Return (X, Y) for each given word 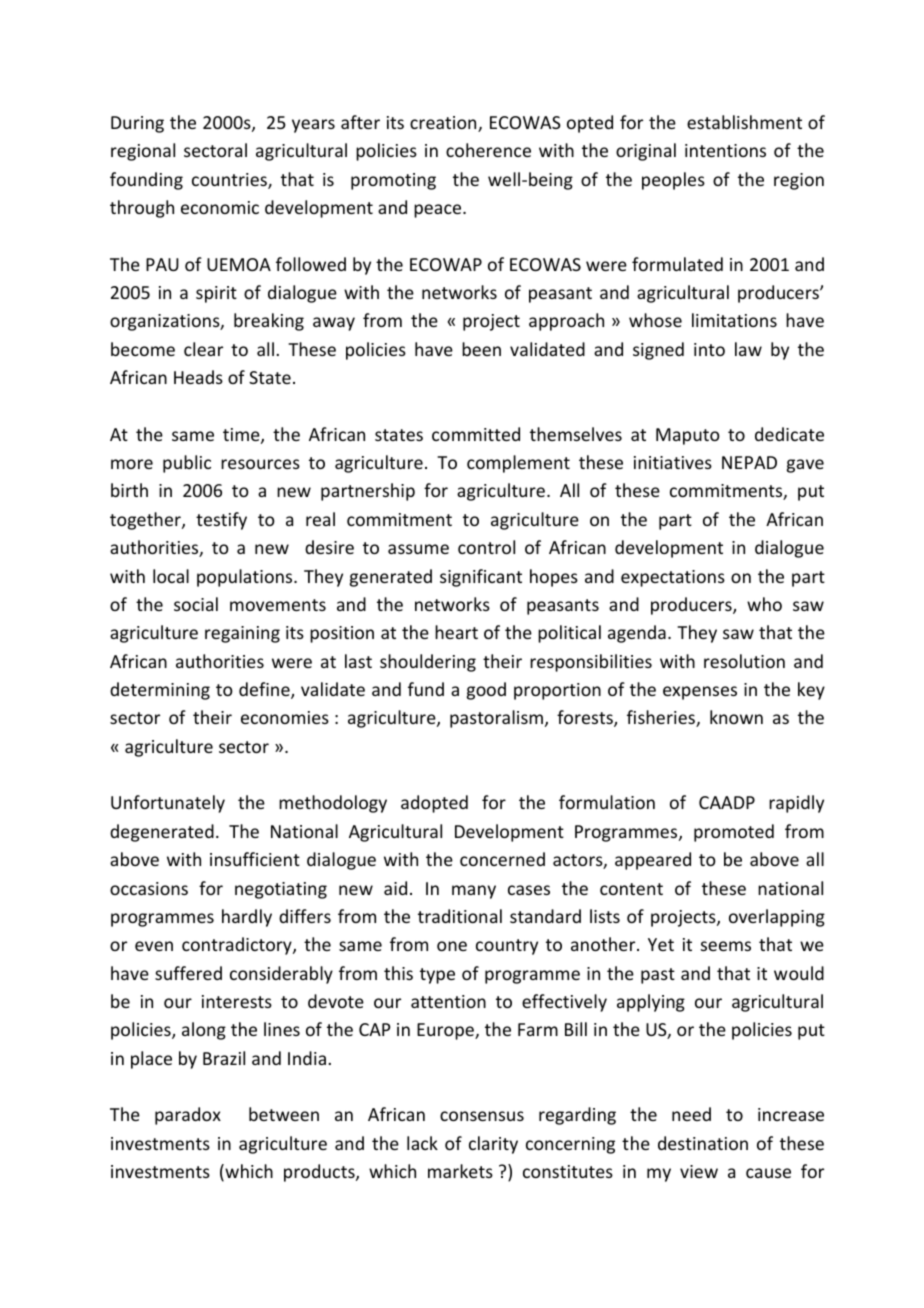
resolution (744, 661)
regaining (242, 634)
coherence (488, 150)
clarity (493, 1145)
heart (456, 632)
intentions (725, 150)
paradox (188, 1116)
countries (230, 181)
